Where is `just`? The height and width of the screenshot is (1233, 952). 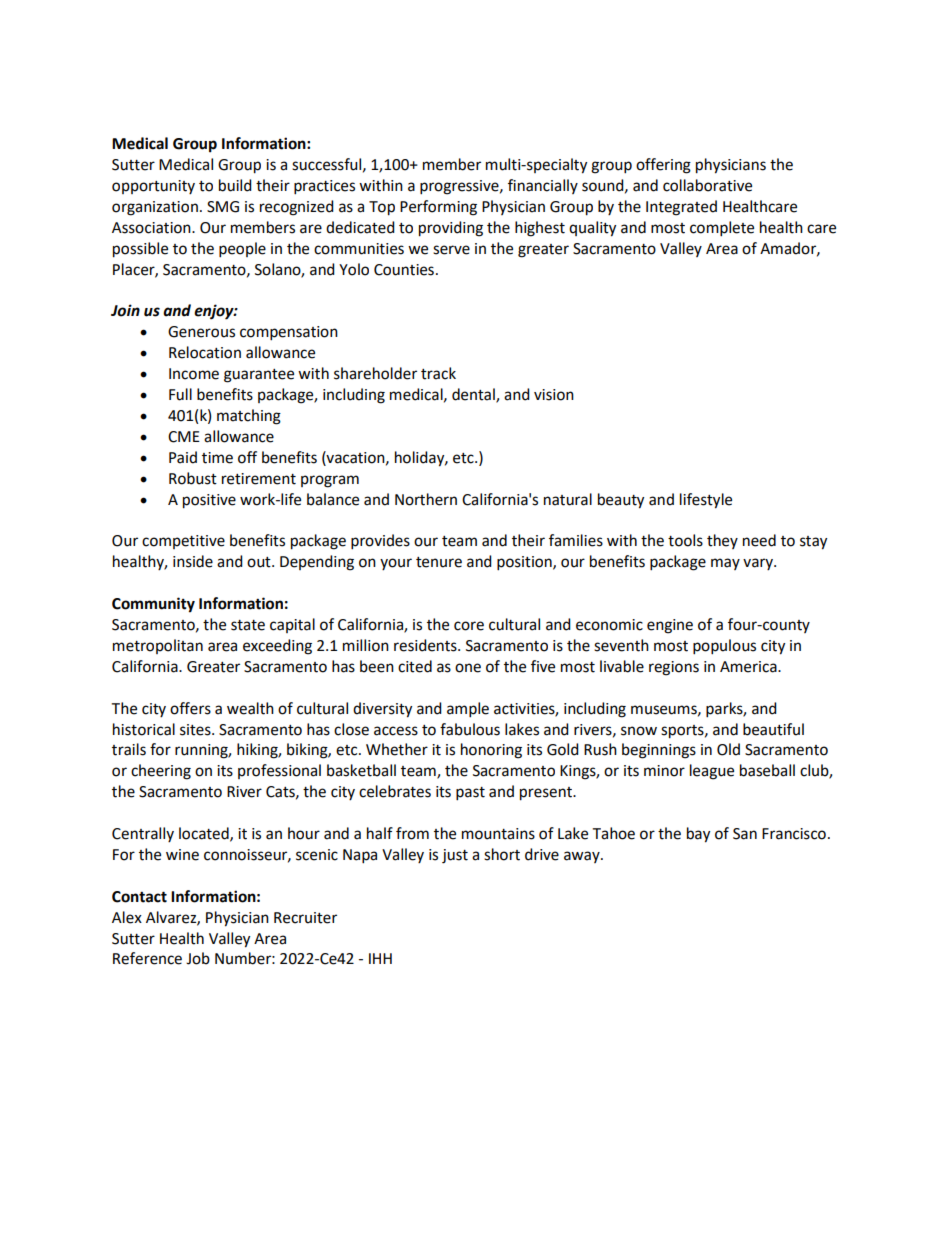
just is located at coordinates (455, 856).
